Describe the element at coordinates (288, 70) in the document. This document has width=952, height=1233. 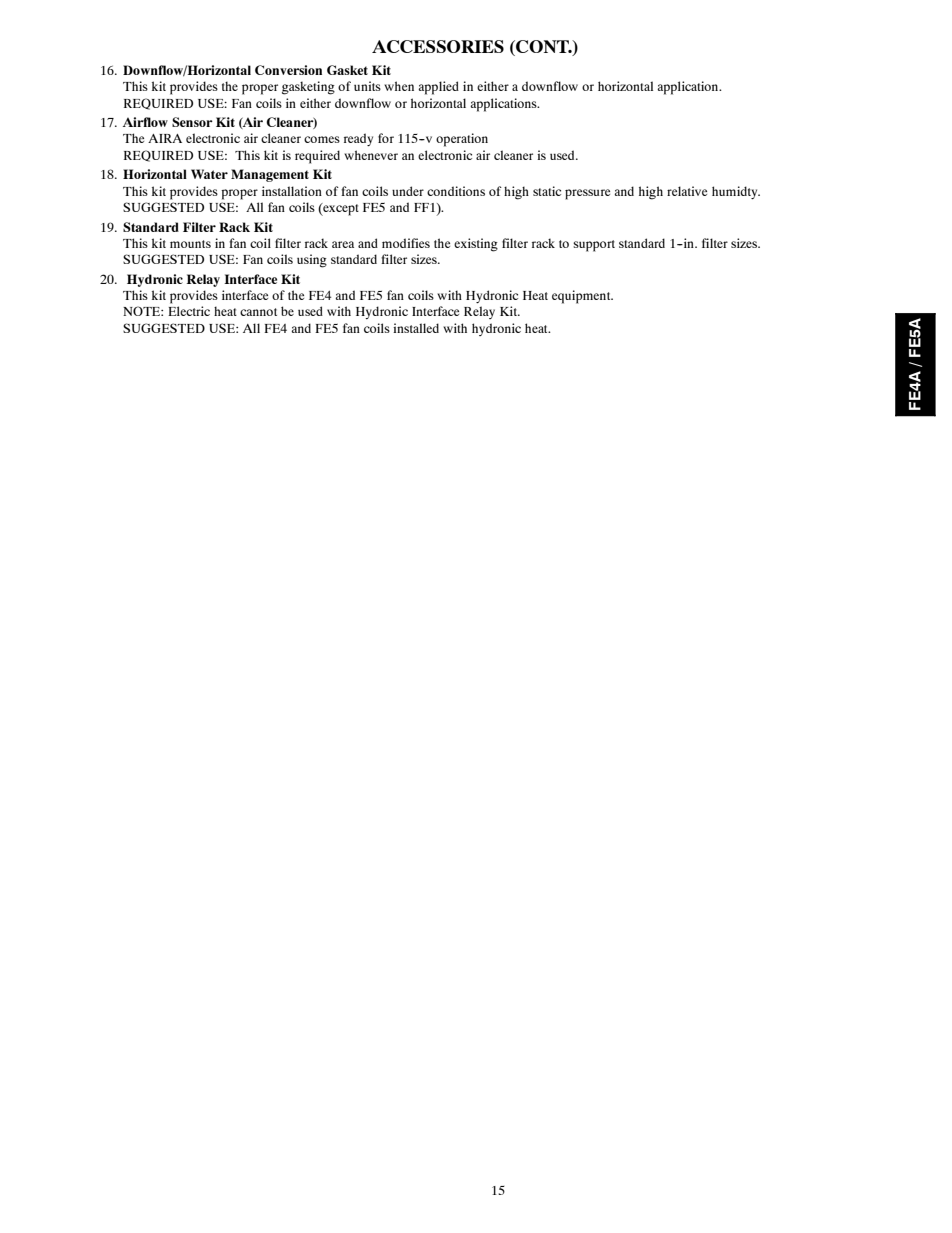
I see `Conversion` at that location.
